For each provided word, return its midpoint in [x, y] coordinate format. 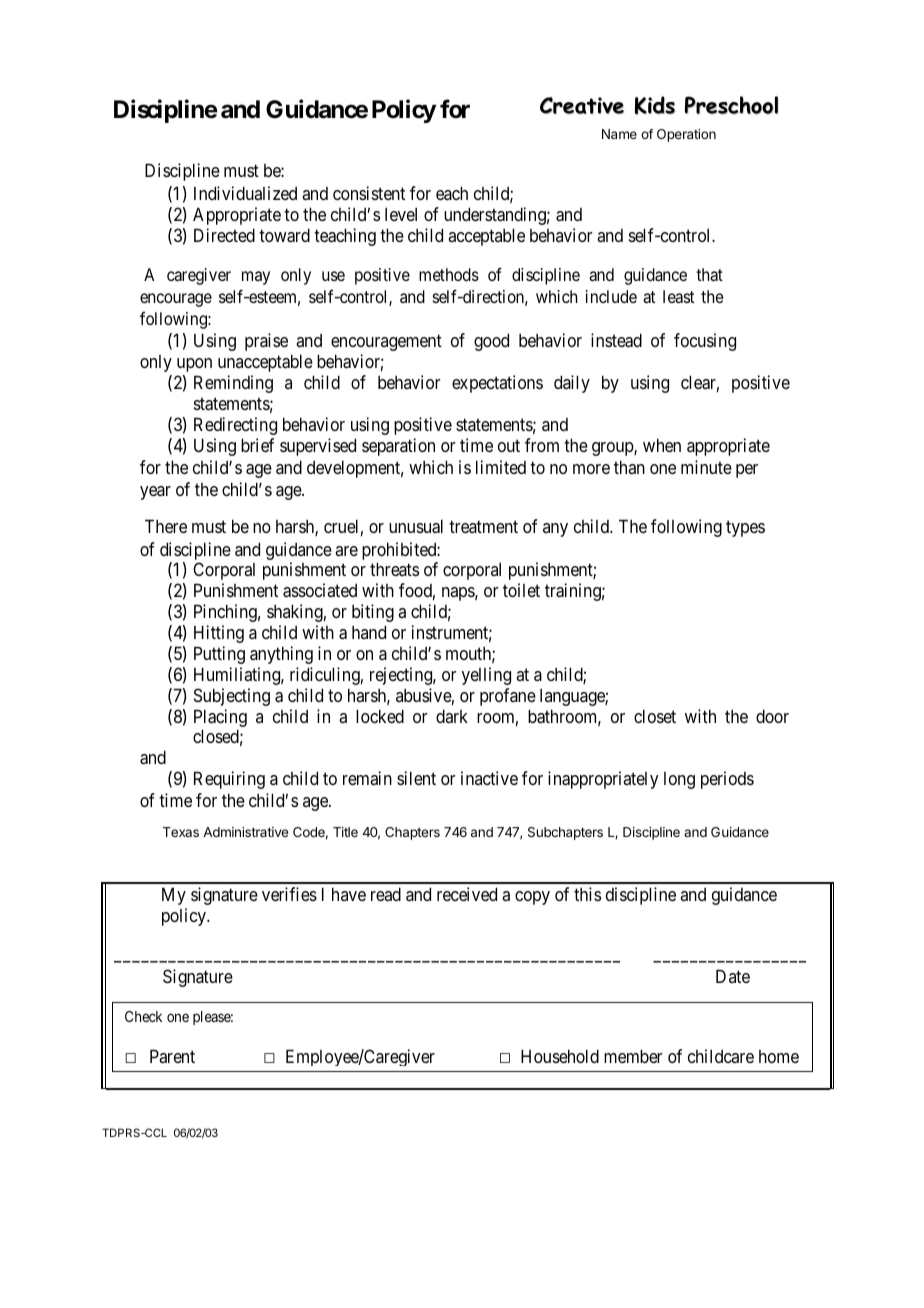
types [745, 529]
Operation [686, 135]
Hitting [219, 634]
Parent [172, 1056]
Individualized [245, 193]
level [401, 214]
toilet [521, 590]
